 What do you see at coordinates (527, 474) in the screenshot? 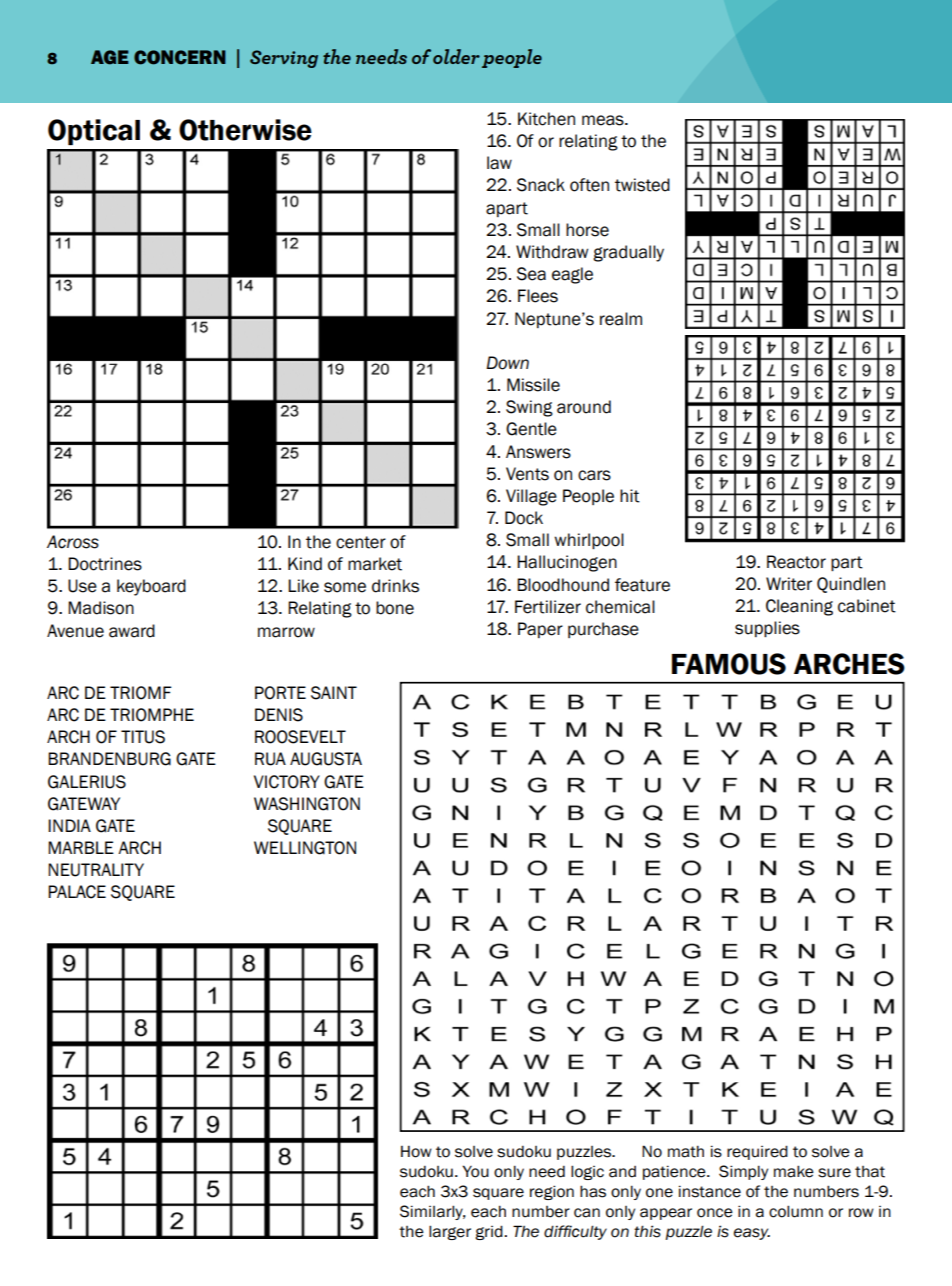
I see `Vents` at bounding box center [527, 474].
